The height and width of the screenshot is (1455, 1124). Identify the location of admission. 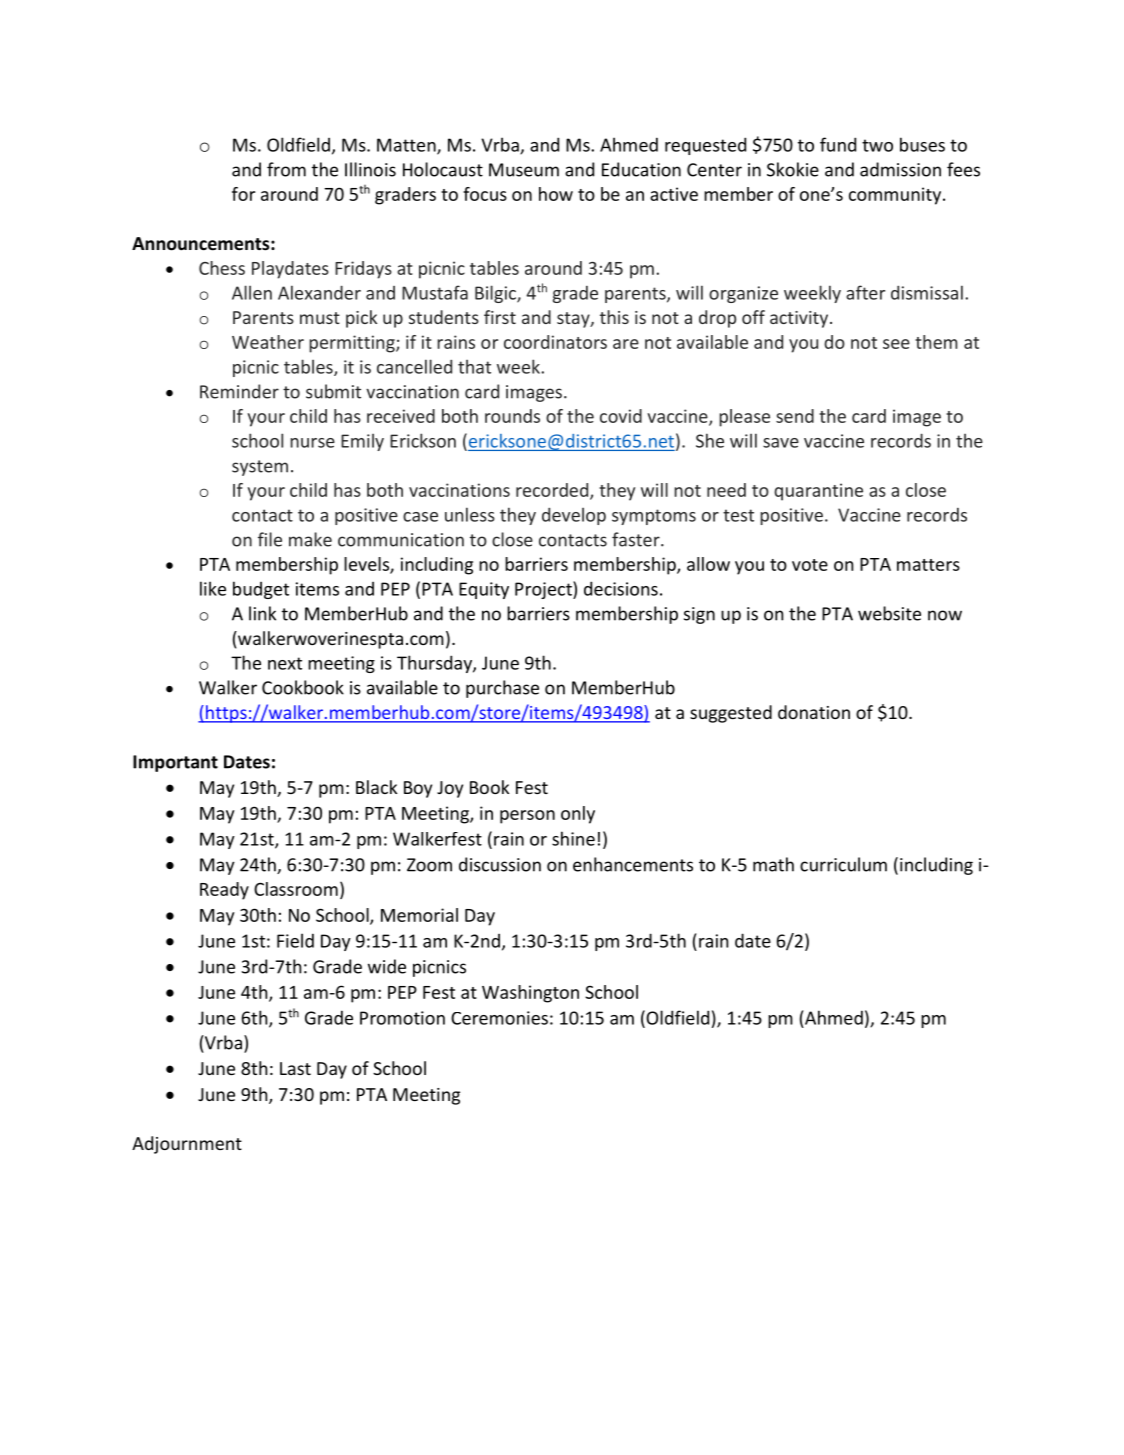
(900, 169).
